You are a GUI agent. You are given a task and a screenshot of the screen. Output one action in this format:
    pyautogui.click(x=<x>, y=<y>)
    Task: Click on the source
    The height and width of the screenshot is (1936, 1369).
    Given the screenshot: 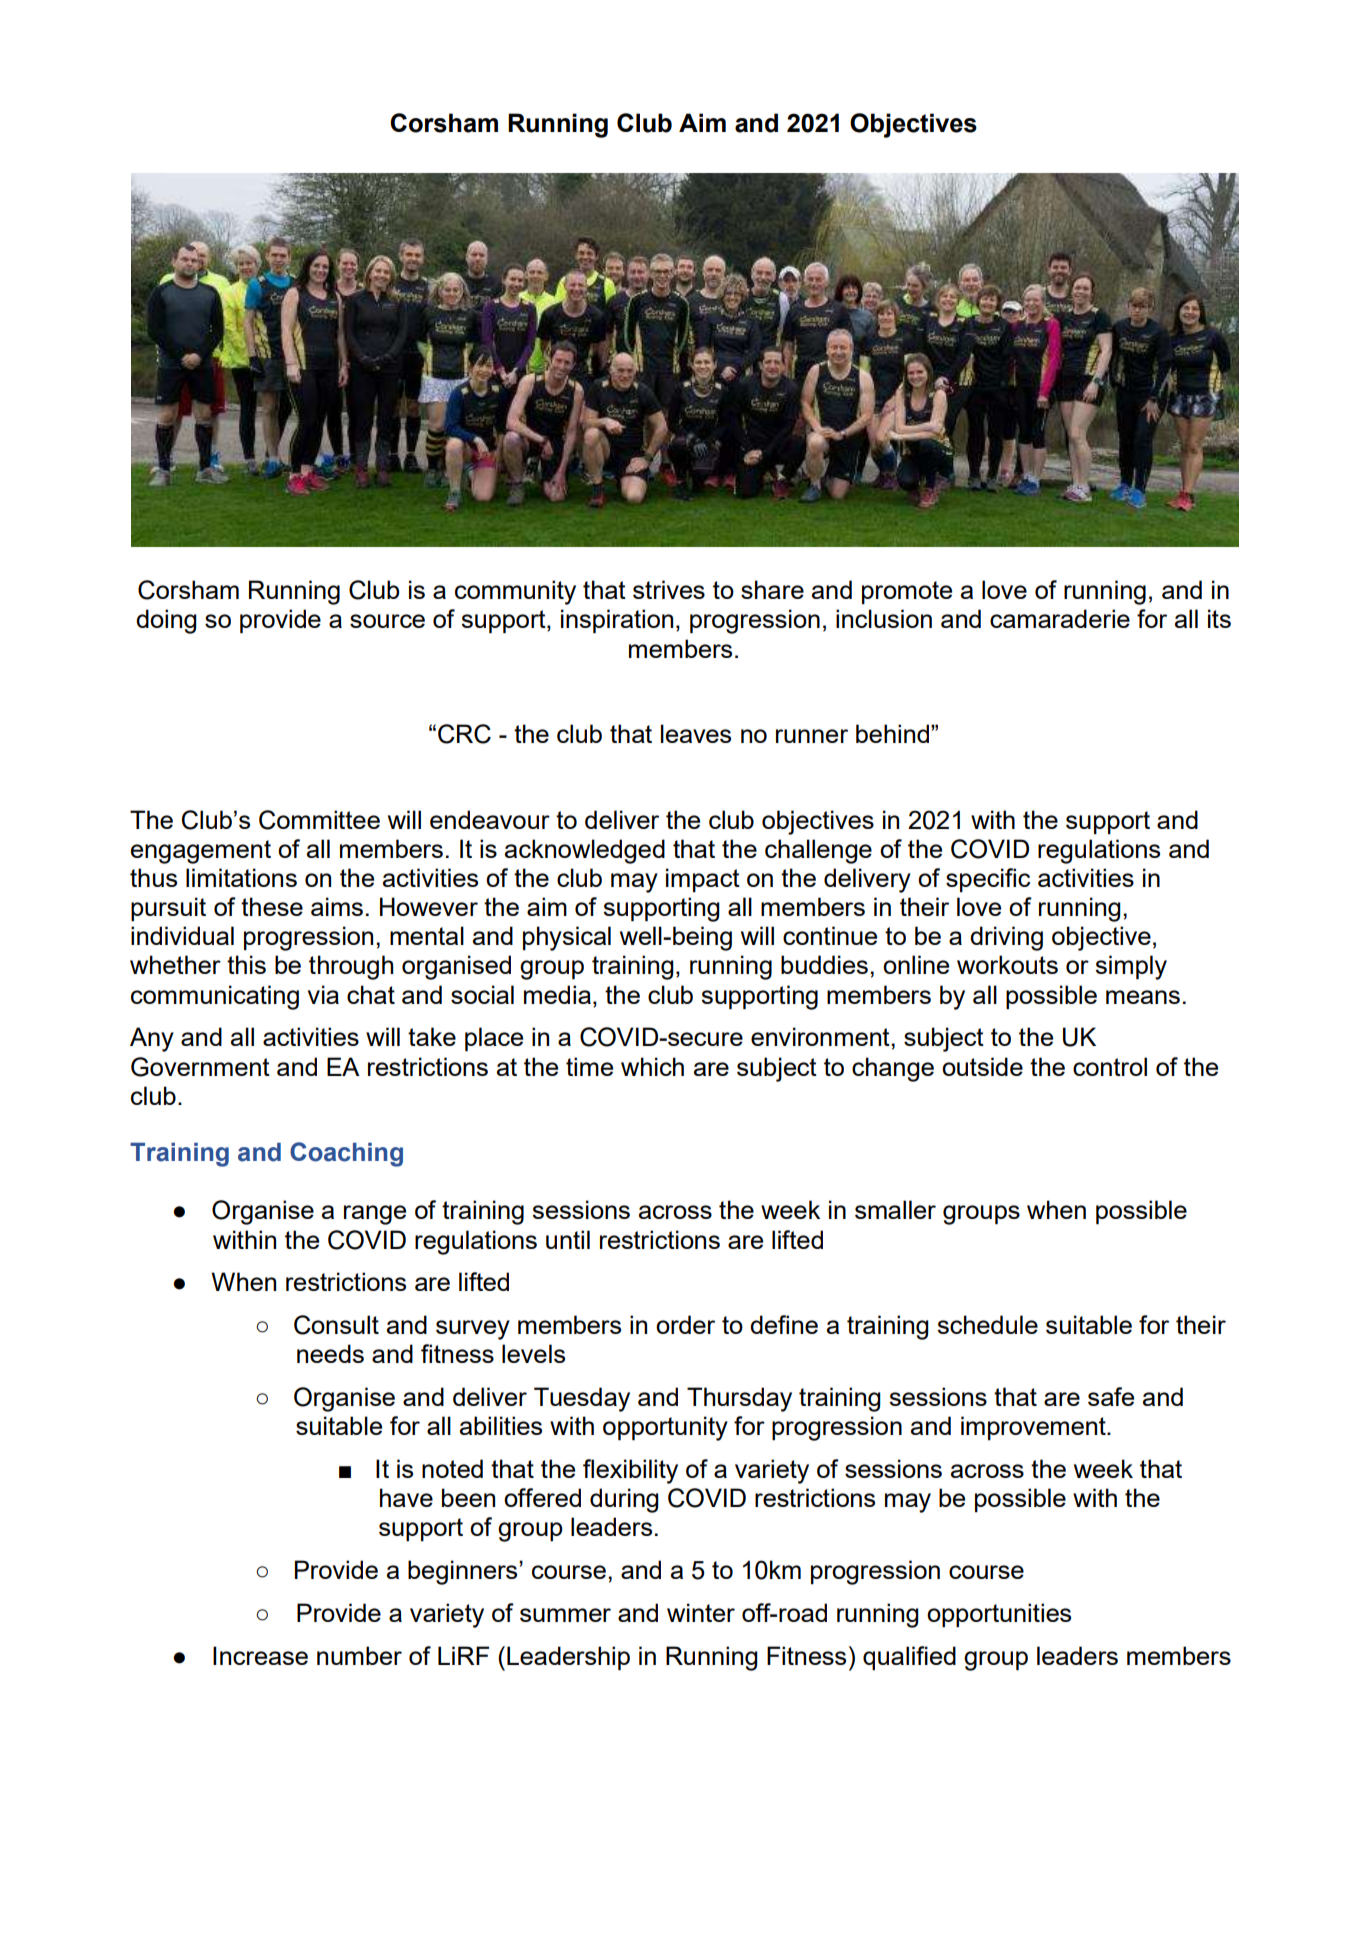 What is the action you would take?
    pyautogui.click(x=387, y=621)
